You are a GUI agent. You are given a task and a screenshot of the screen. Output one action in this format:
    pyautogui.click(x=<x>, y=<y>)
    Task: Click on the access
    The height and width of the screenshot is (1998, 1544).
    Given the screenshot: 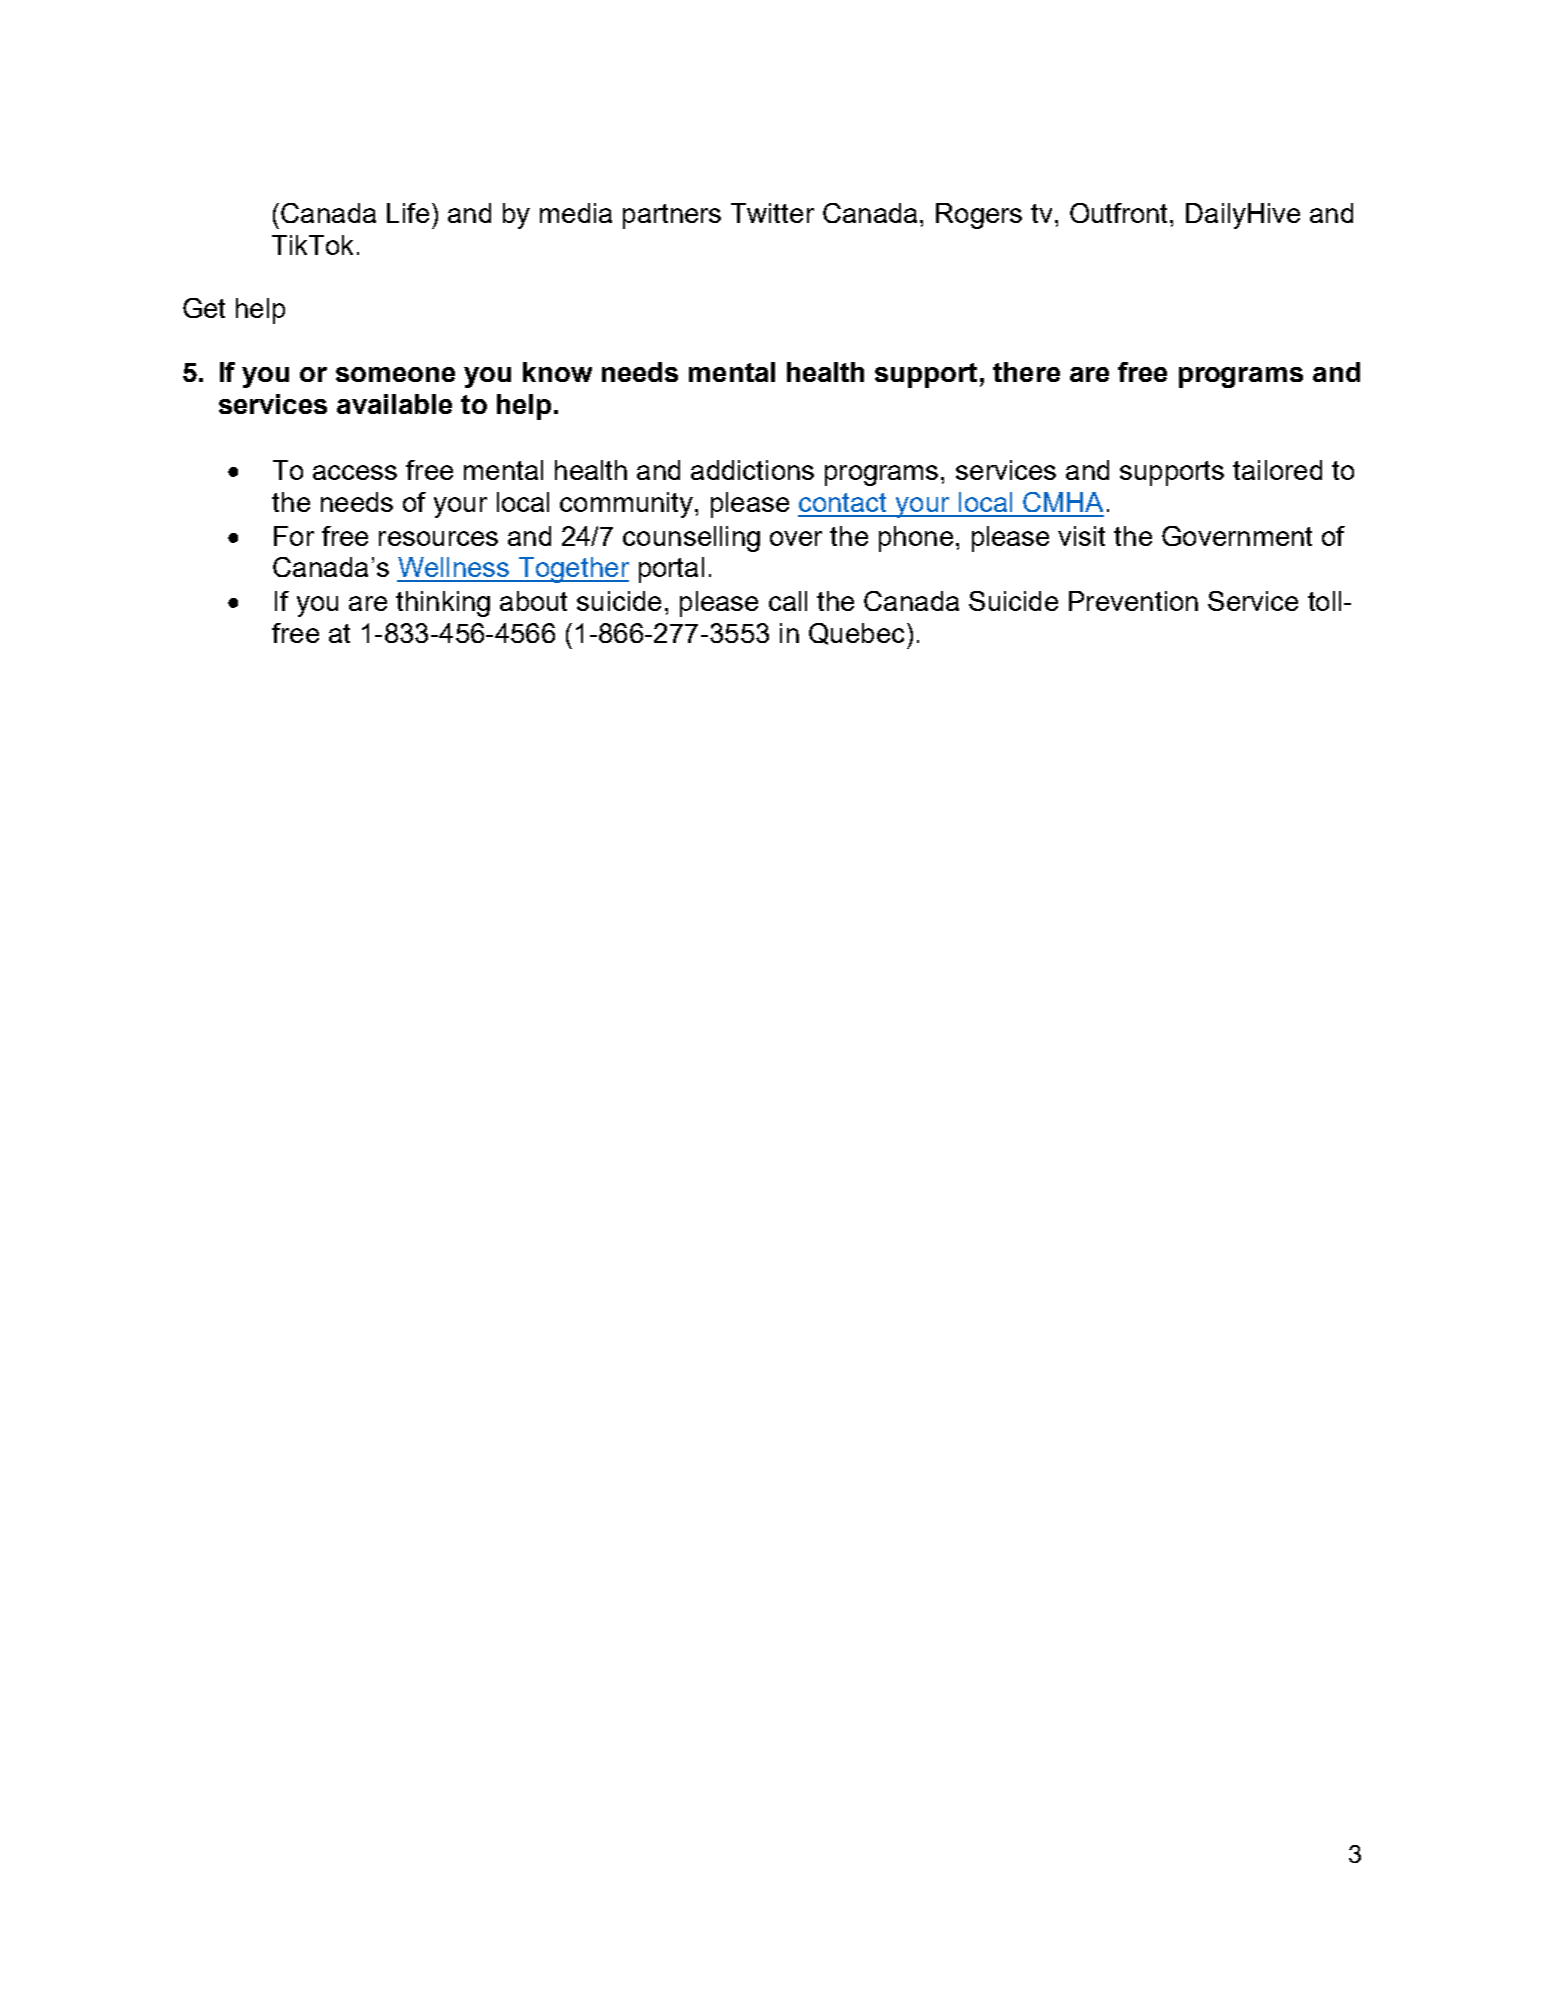 What is the action you would take?
    pyautogui.click(x=355, y=472)
